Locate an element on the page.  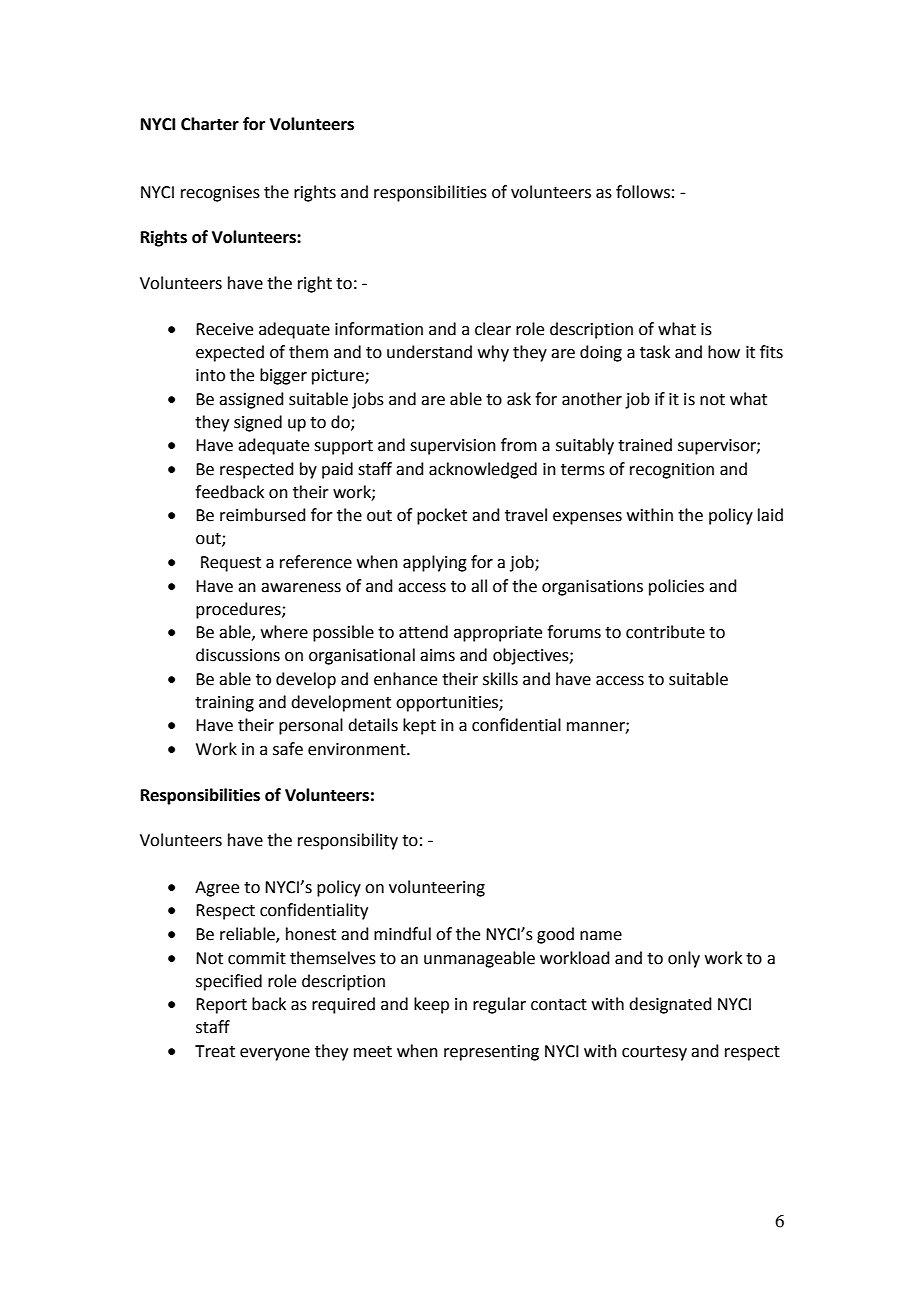
follows is located at coordinates (643, 192).
